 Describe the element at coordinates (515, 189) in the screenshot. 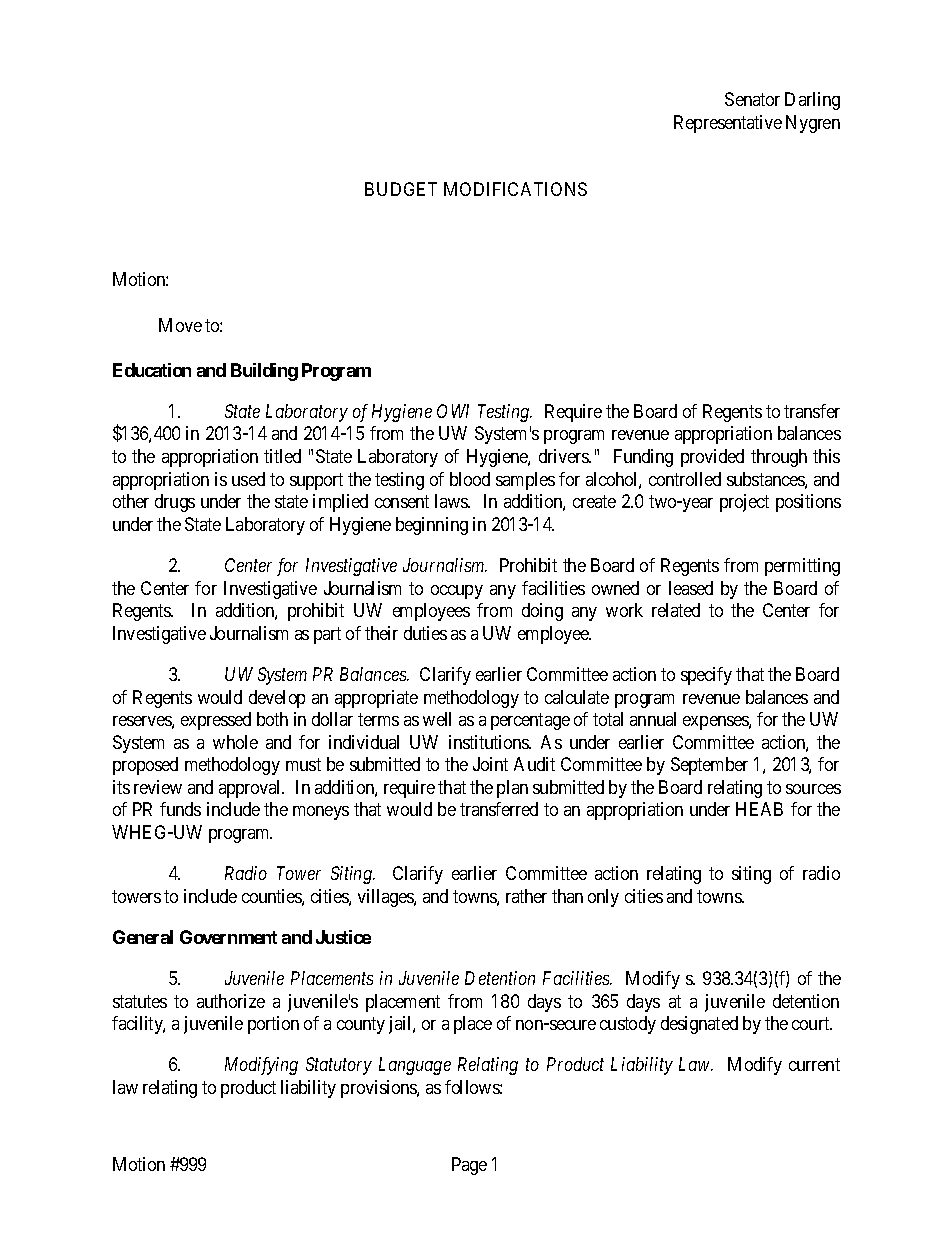

I see `MODIFICATIONS` at that location.
